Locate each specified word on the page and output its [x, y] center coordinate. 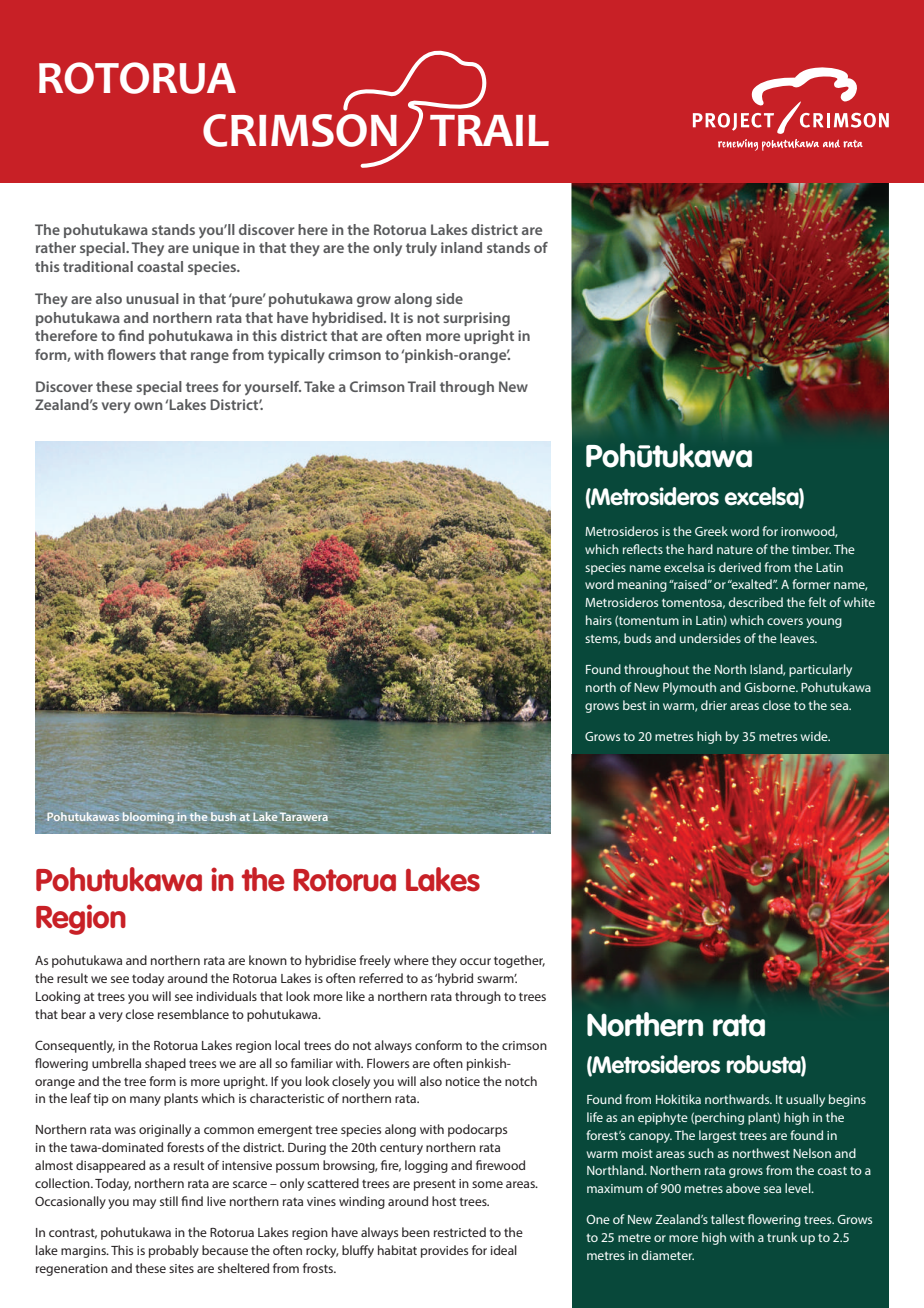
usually [805, 1100]
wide [815, 736]
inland [461, 247]
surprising [476, 319]
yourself [273, 388]
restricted [460, 1232]
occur [475, 961]
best [634, 705]
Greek [711, 531]
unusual [152, 298]
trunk [782, 1237]
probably [174, 1251]
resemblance [193, 1014]
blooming [148, 818]
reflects [643, 549]
